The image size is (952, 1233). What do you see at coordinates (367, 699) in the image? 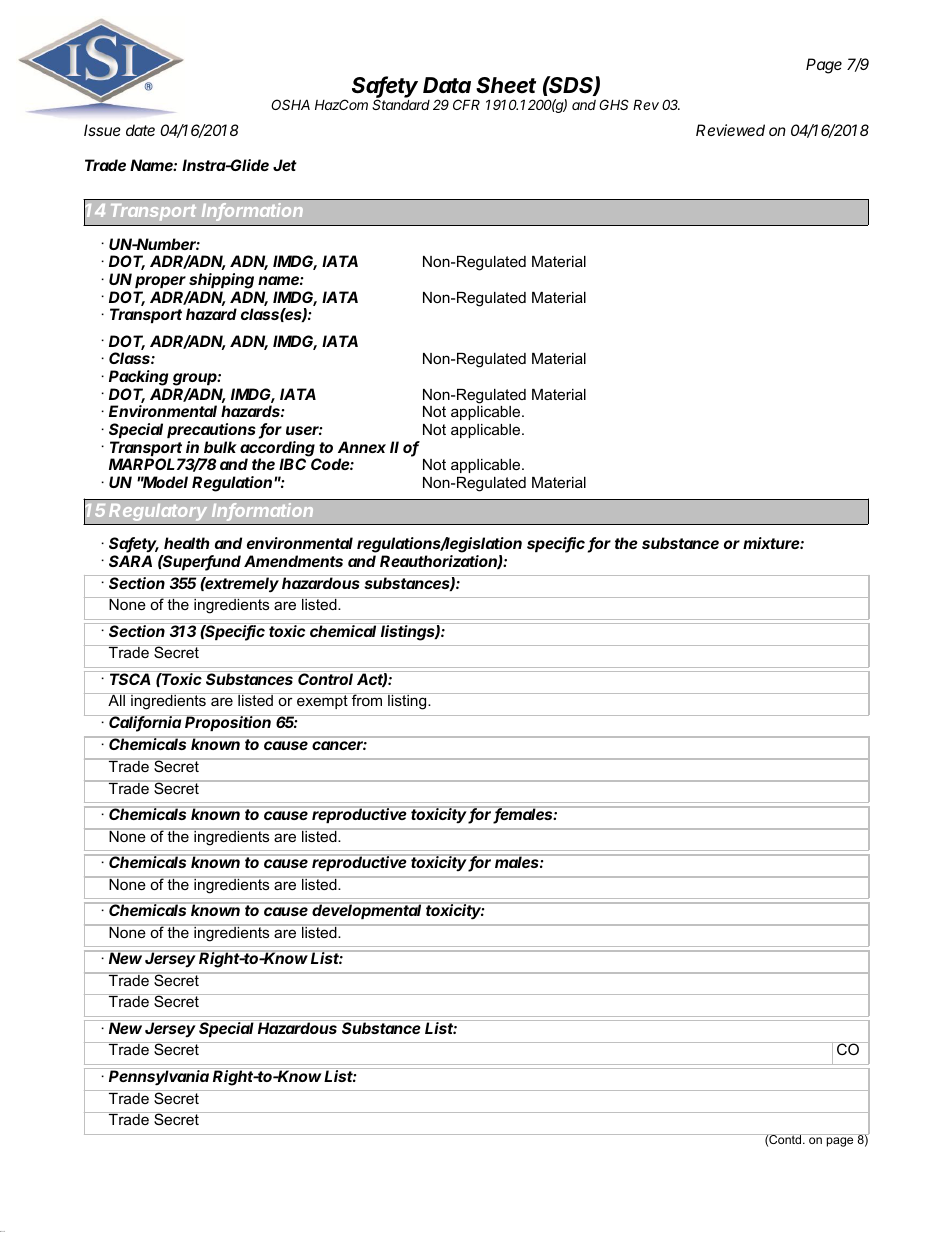
I see `from` at bounding box center [367, 699].
